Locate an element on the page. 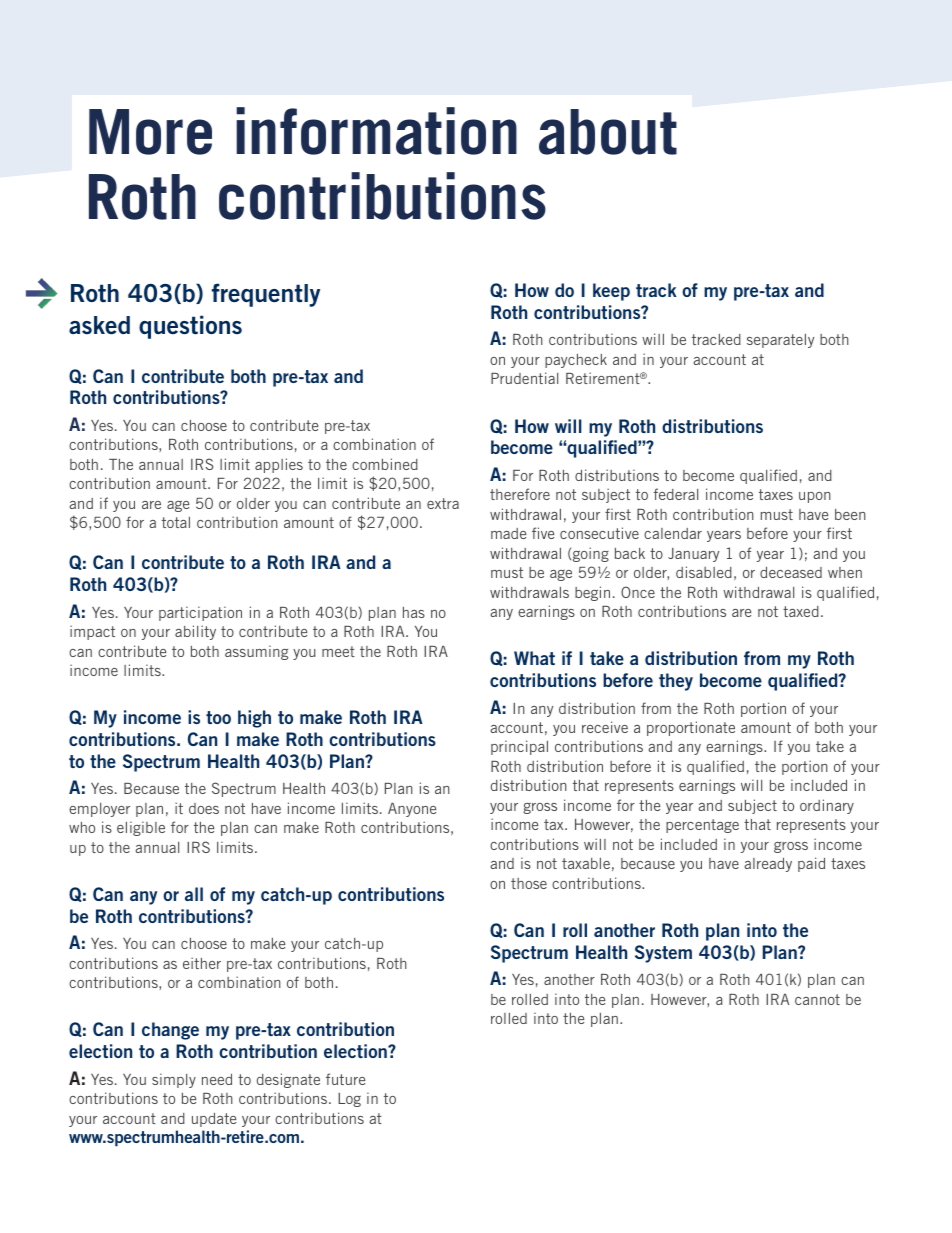  separately is located at coordinates (780, 341).
